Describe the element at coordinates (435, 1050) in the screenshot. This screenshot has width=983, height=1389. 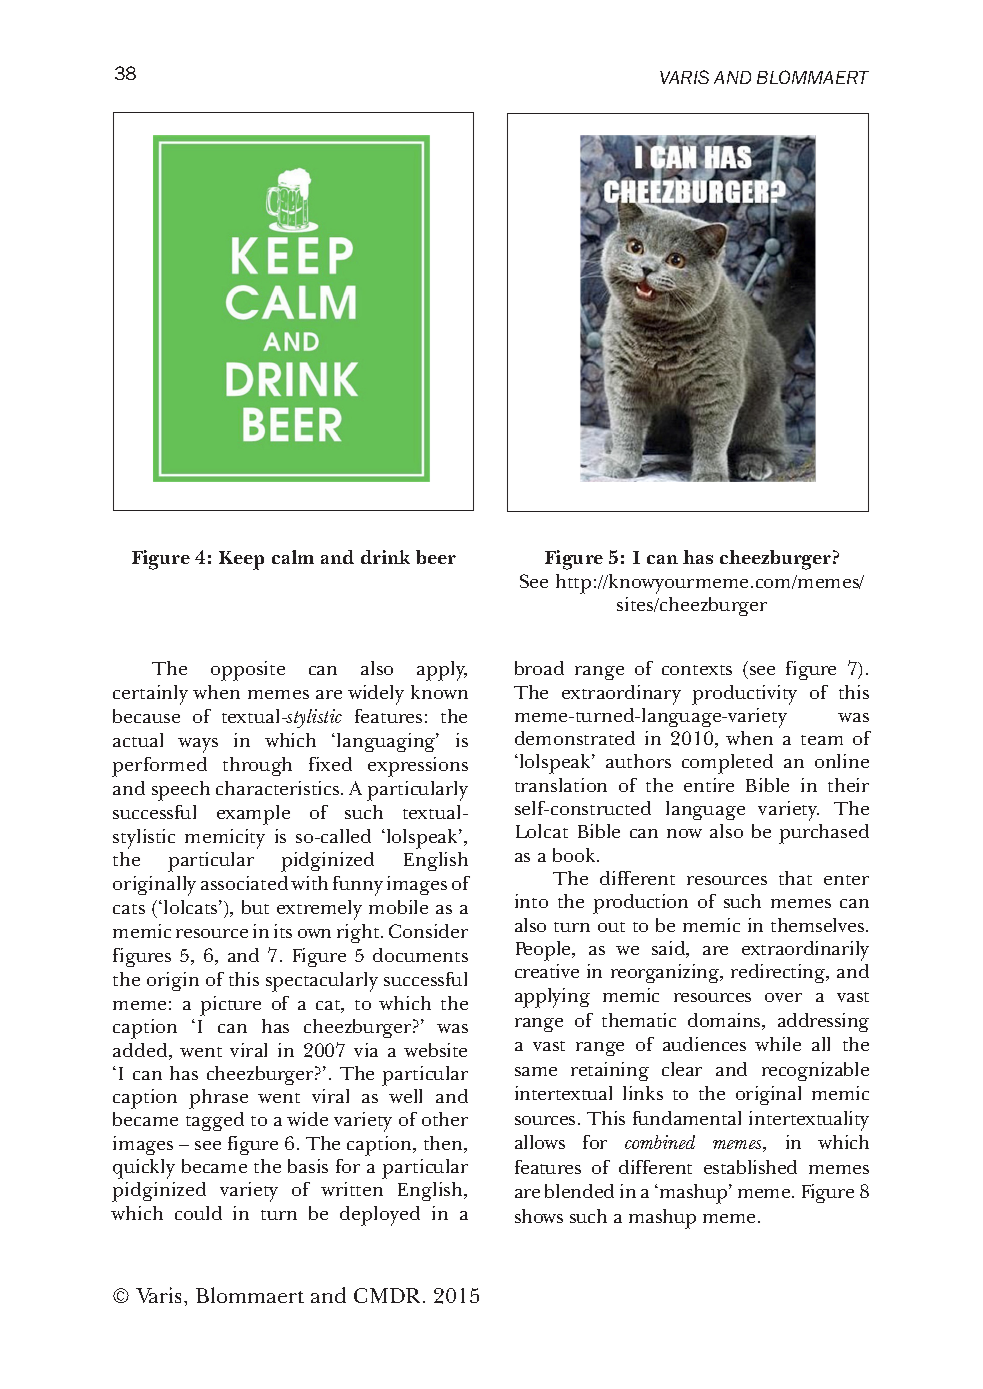
I see `website` at that location.
